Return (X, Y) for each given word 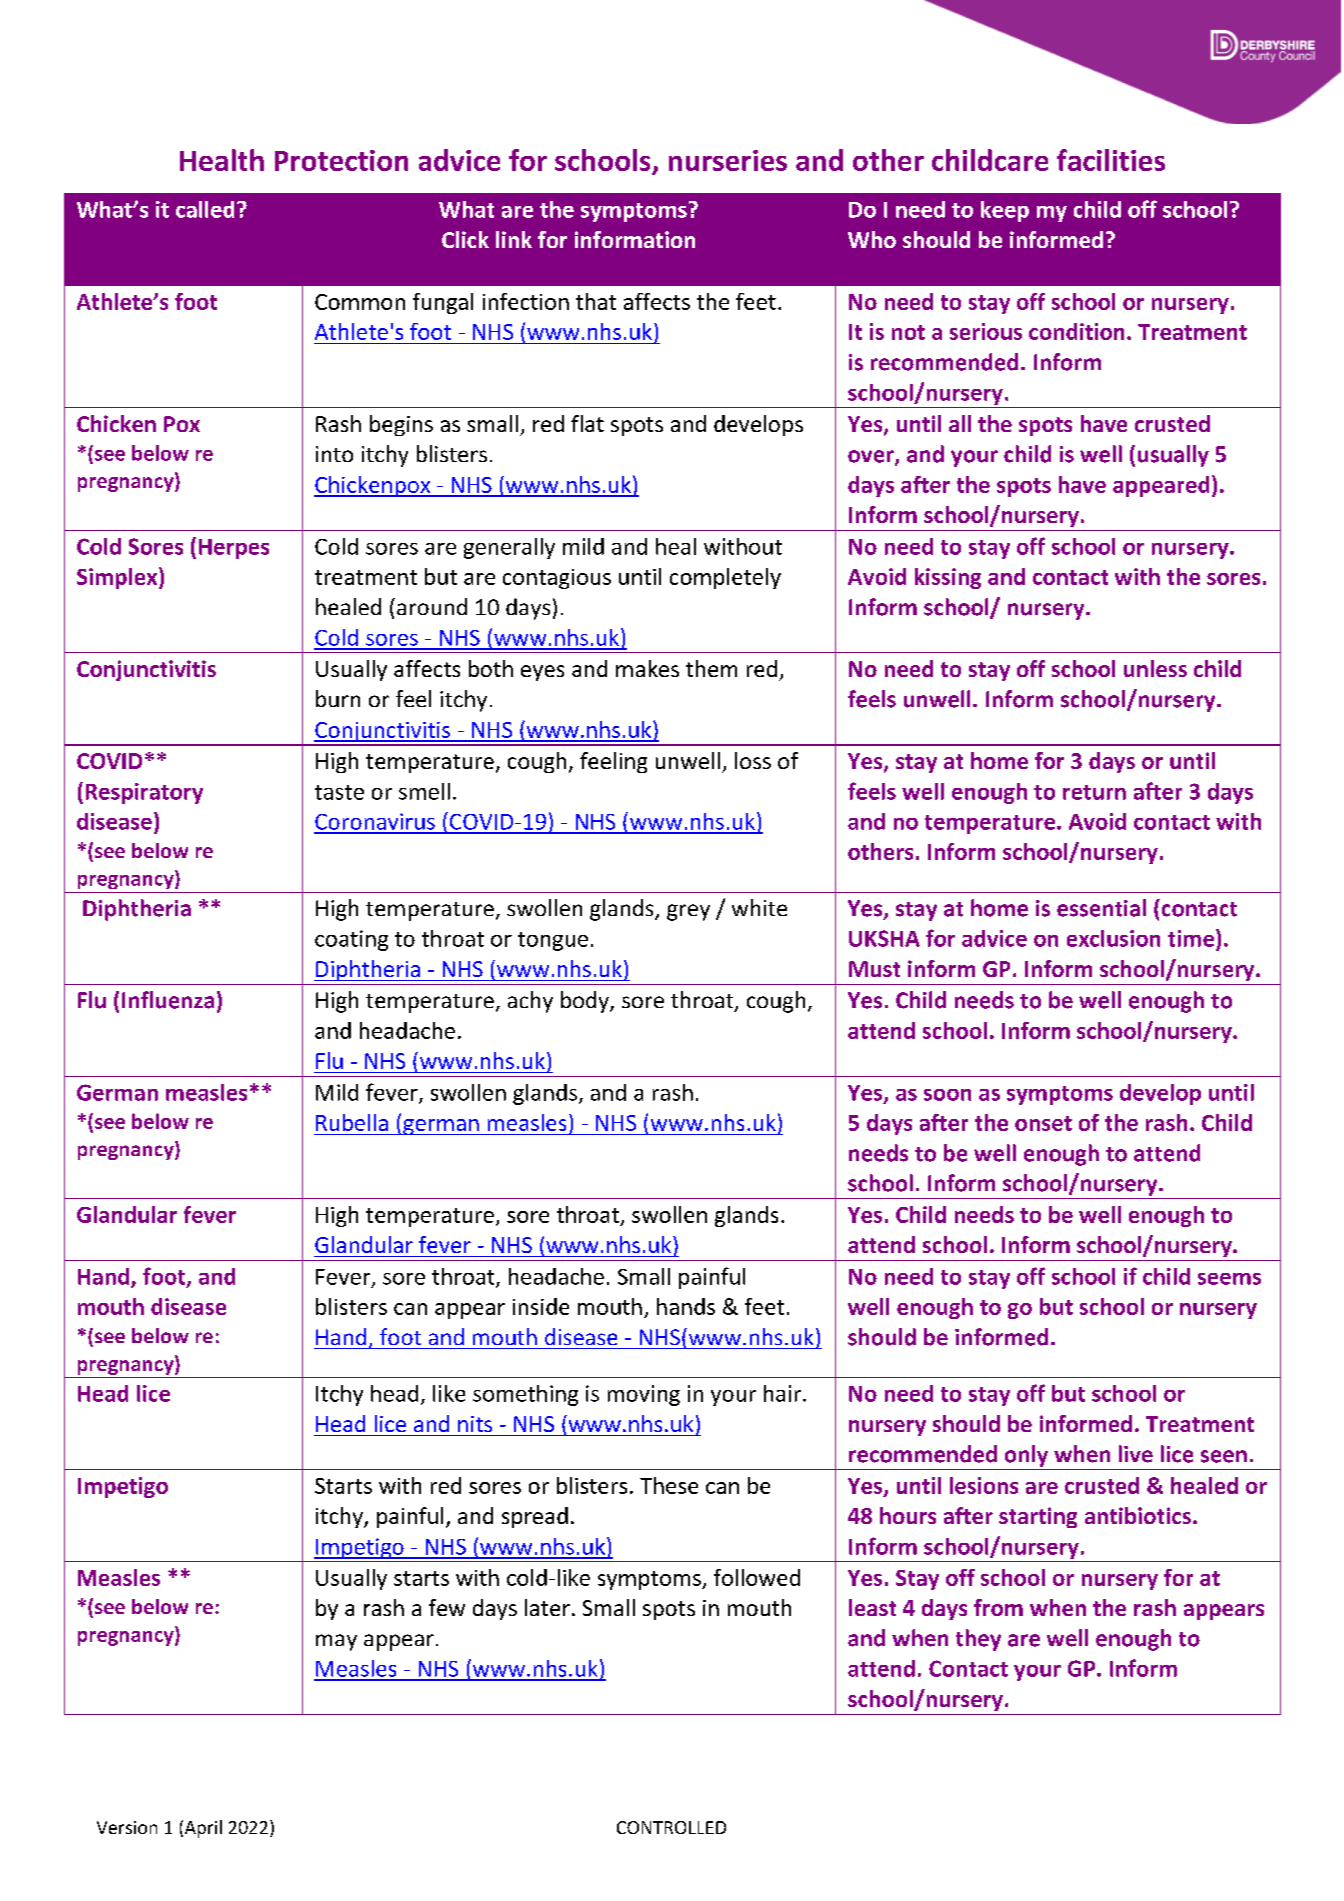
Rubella (352, 1122)
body (586, 1002)
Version (127, 1827)
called (205, 209)
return (1094, 792)
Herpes (234, 549)
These (669, 1485)
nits (475, 1424)
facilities (1111, 160)
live (1136, 1454)
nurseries (728, 160)
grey (688, 912)
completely (725, 578)
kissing (948, 578)
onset (1043, 1123)
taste (339, 792)
